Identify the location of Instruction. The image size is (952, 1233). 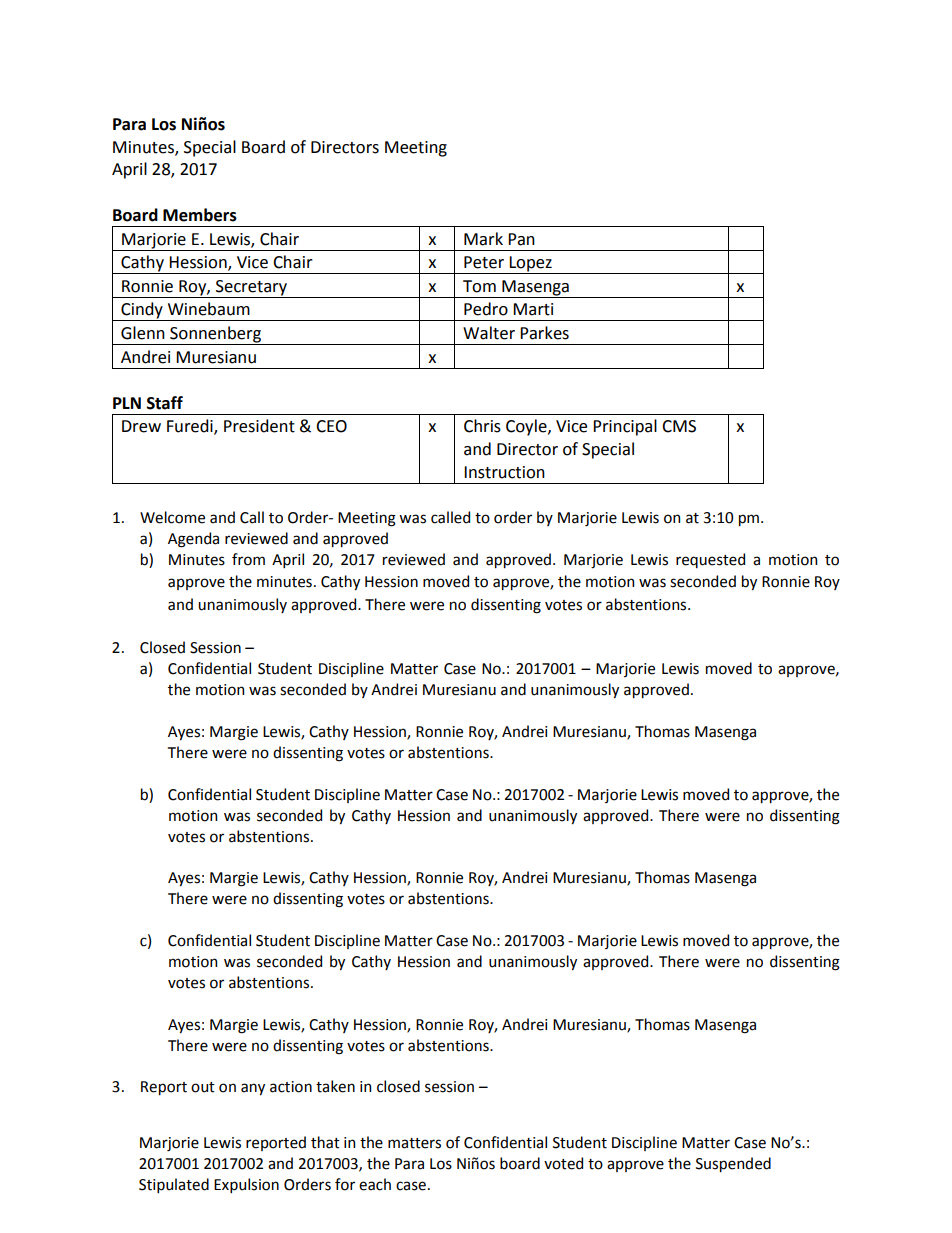
(504, 472).
